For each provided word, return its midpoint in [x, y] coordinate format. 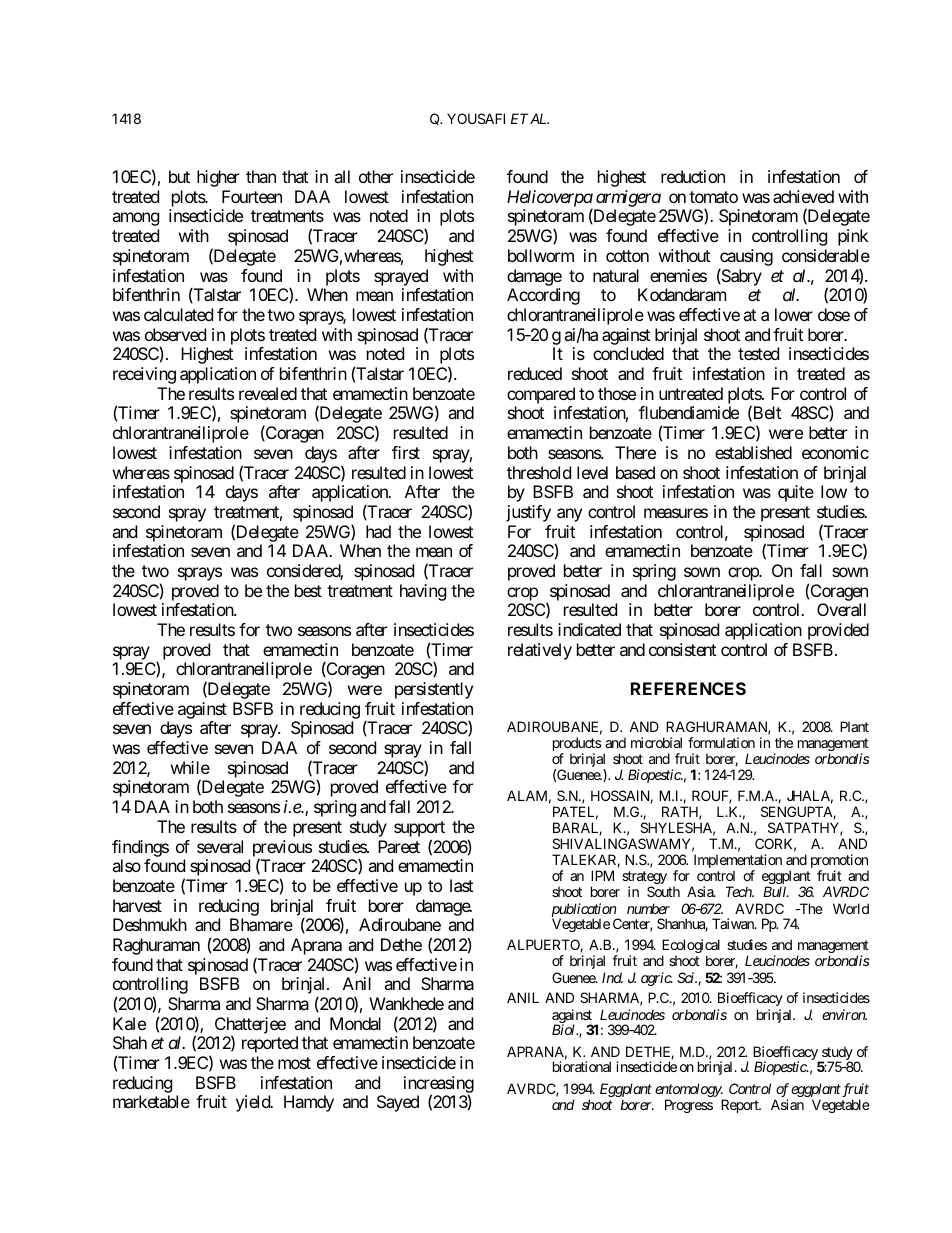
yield [254, 1103]
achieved [803, 196]
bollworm [541, 255]
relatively [540, 651]
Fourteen [252, 196]
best [308, 590]
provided [838, 631]
